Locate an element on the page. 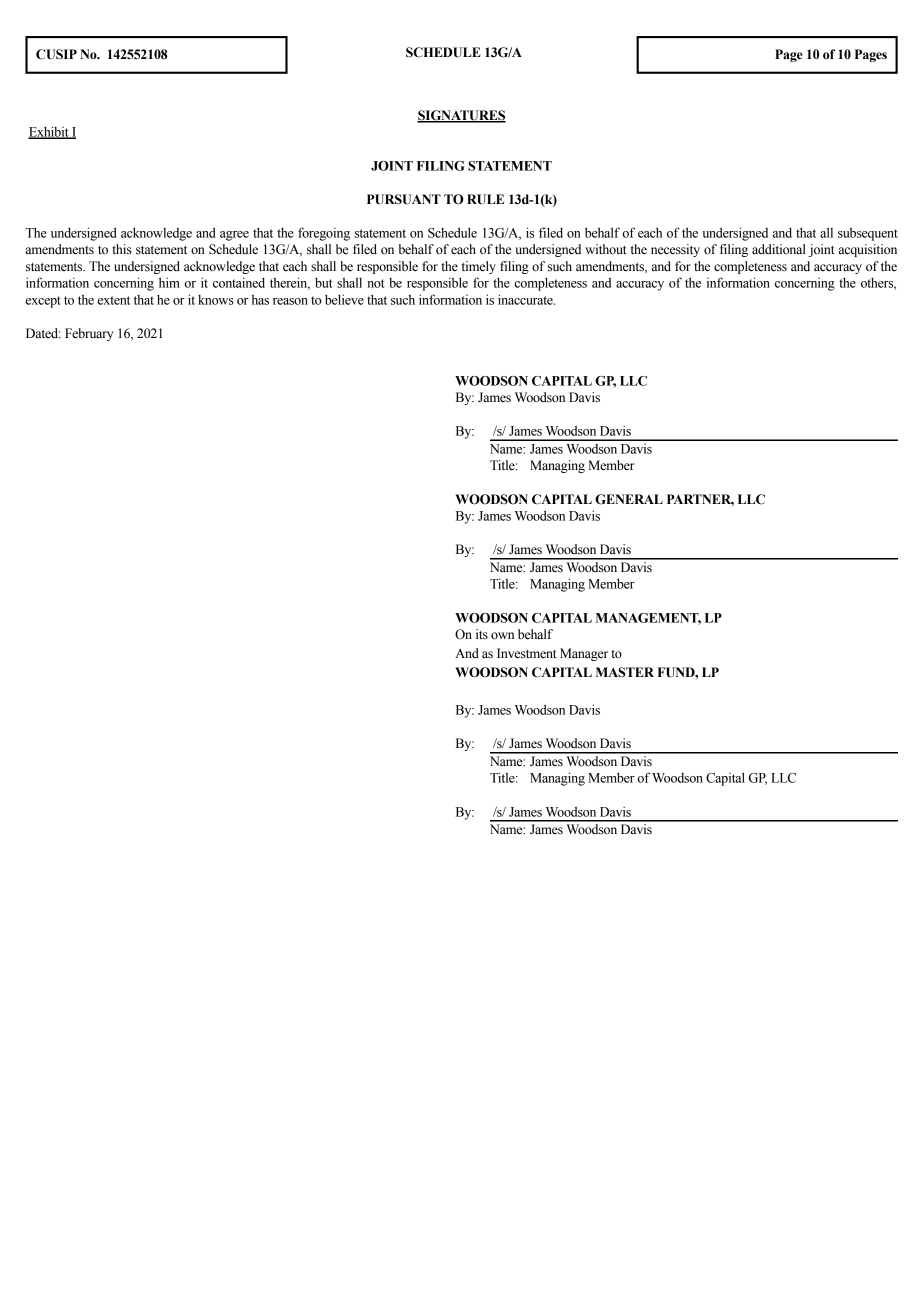 The image size is (924, 1308). SIGNATURES is located at coordinates (461, 116).
